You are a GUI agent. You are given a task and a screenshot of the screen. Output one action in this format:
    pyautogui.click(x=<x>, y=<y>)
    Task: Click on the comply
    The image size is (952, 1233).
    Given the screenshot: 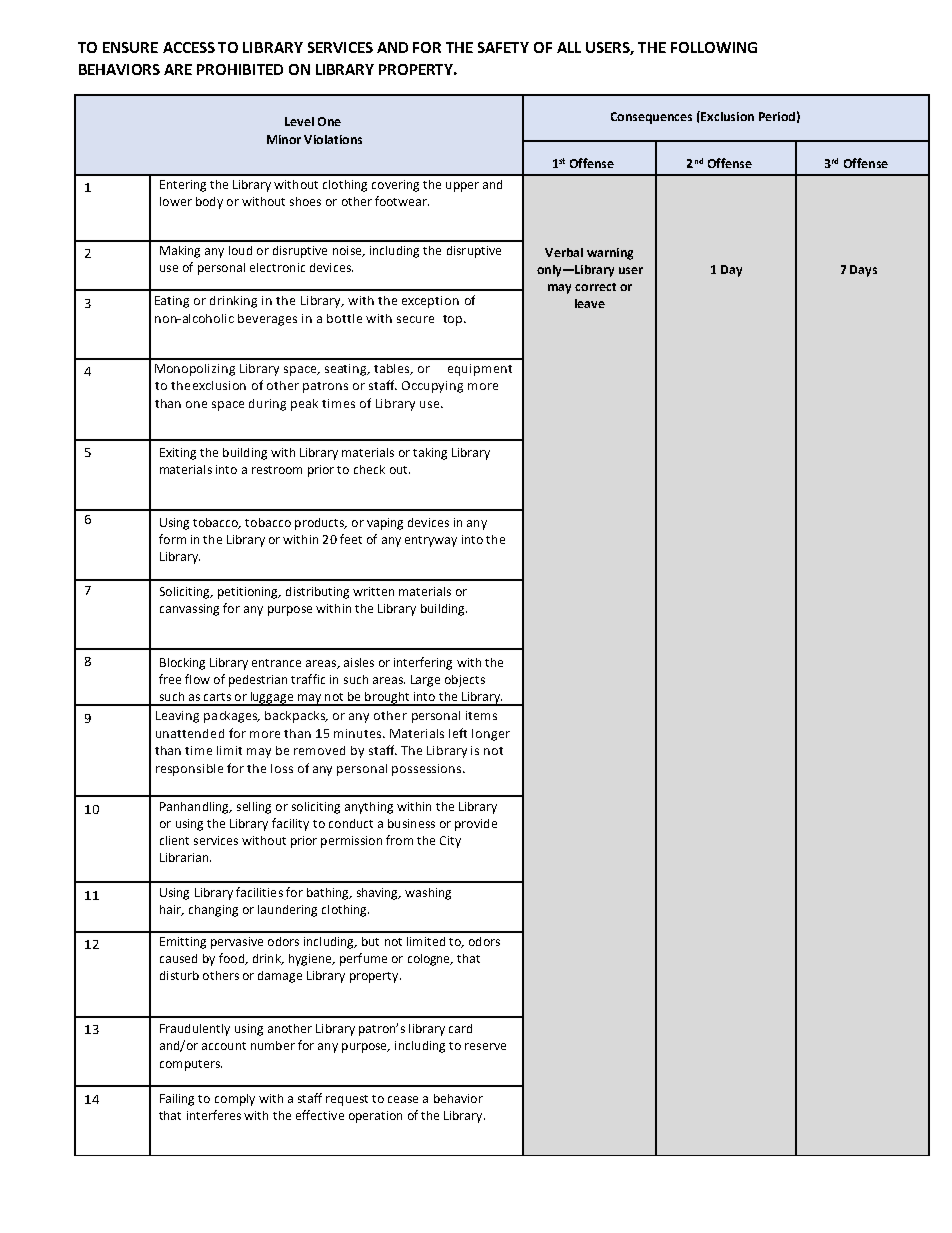 What is the action you would take?
    pyautogui.click(x=235, y=1100)
